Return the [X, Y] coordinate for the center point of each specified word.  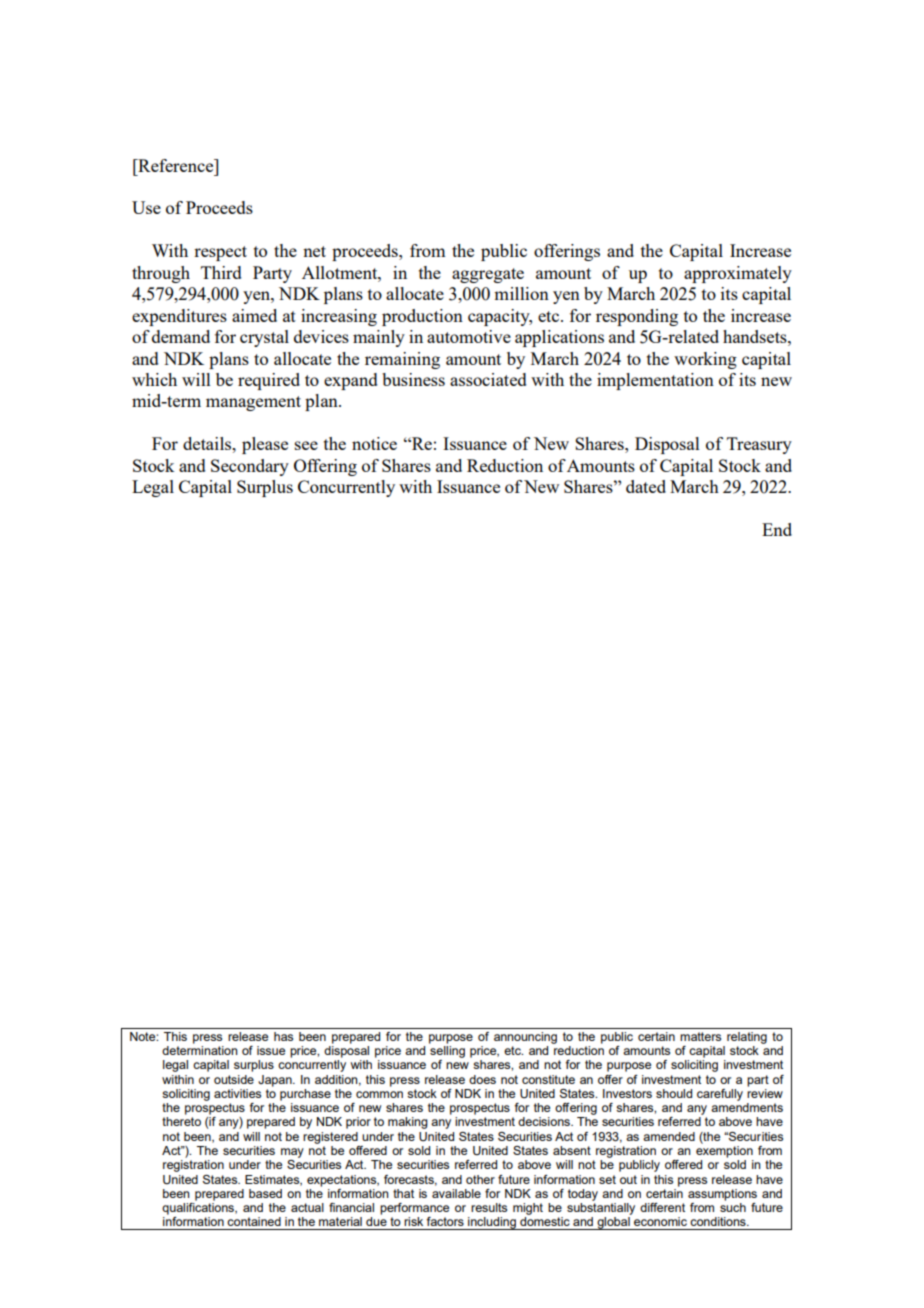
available [456, 1193]
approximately [738, 274]
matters [700, 1036]
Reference [176, 165]
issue [271, 1050]
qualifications [199, 1207]
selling [447, 1050]
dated [646, 486]
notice [374, 443]
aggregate [488, 275]
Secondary [250, 467]
